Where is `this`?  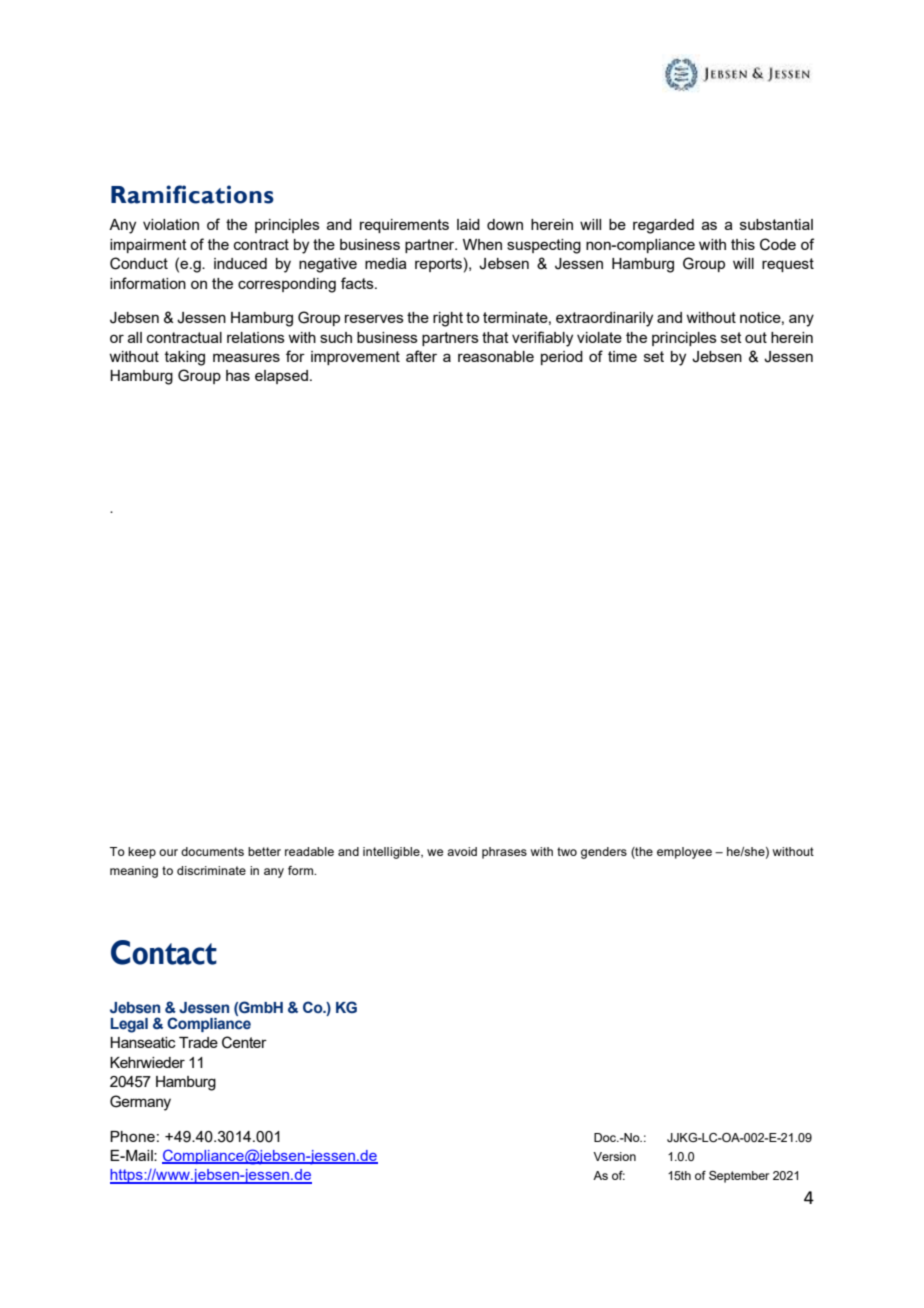
this is located at coordinates (743, 244).
